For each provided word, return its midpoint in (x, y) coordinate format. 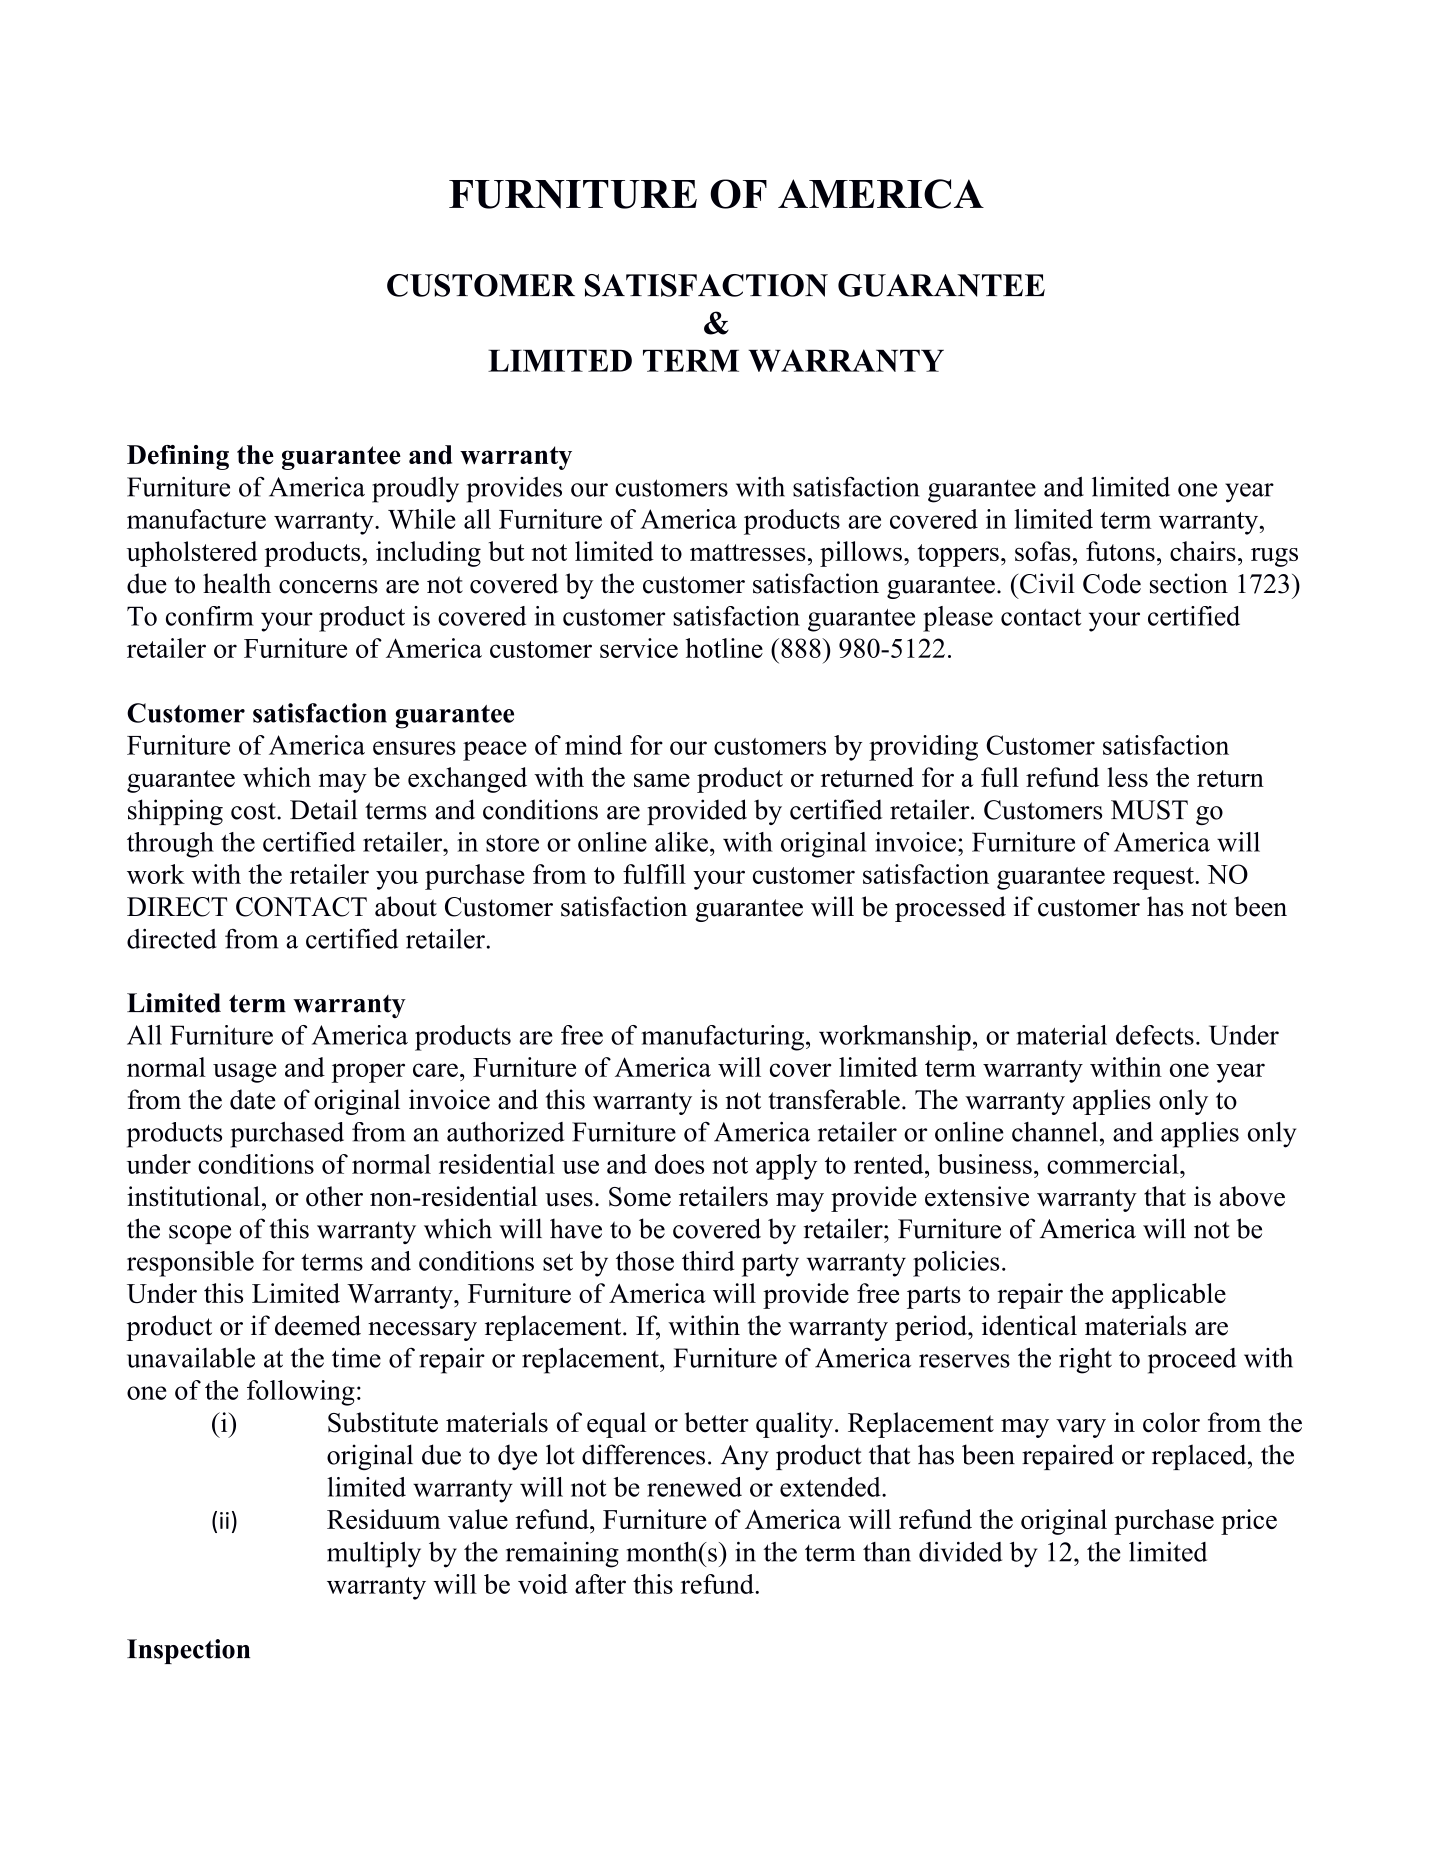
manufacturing (722, 1038)
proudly (415, 490)
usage (245, 1073)
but (507, 551)
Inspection (188, 1651)
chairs (1203, 551)
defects (1155, 1035)
